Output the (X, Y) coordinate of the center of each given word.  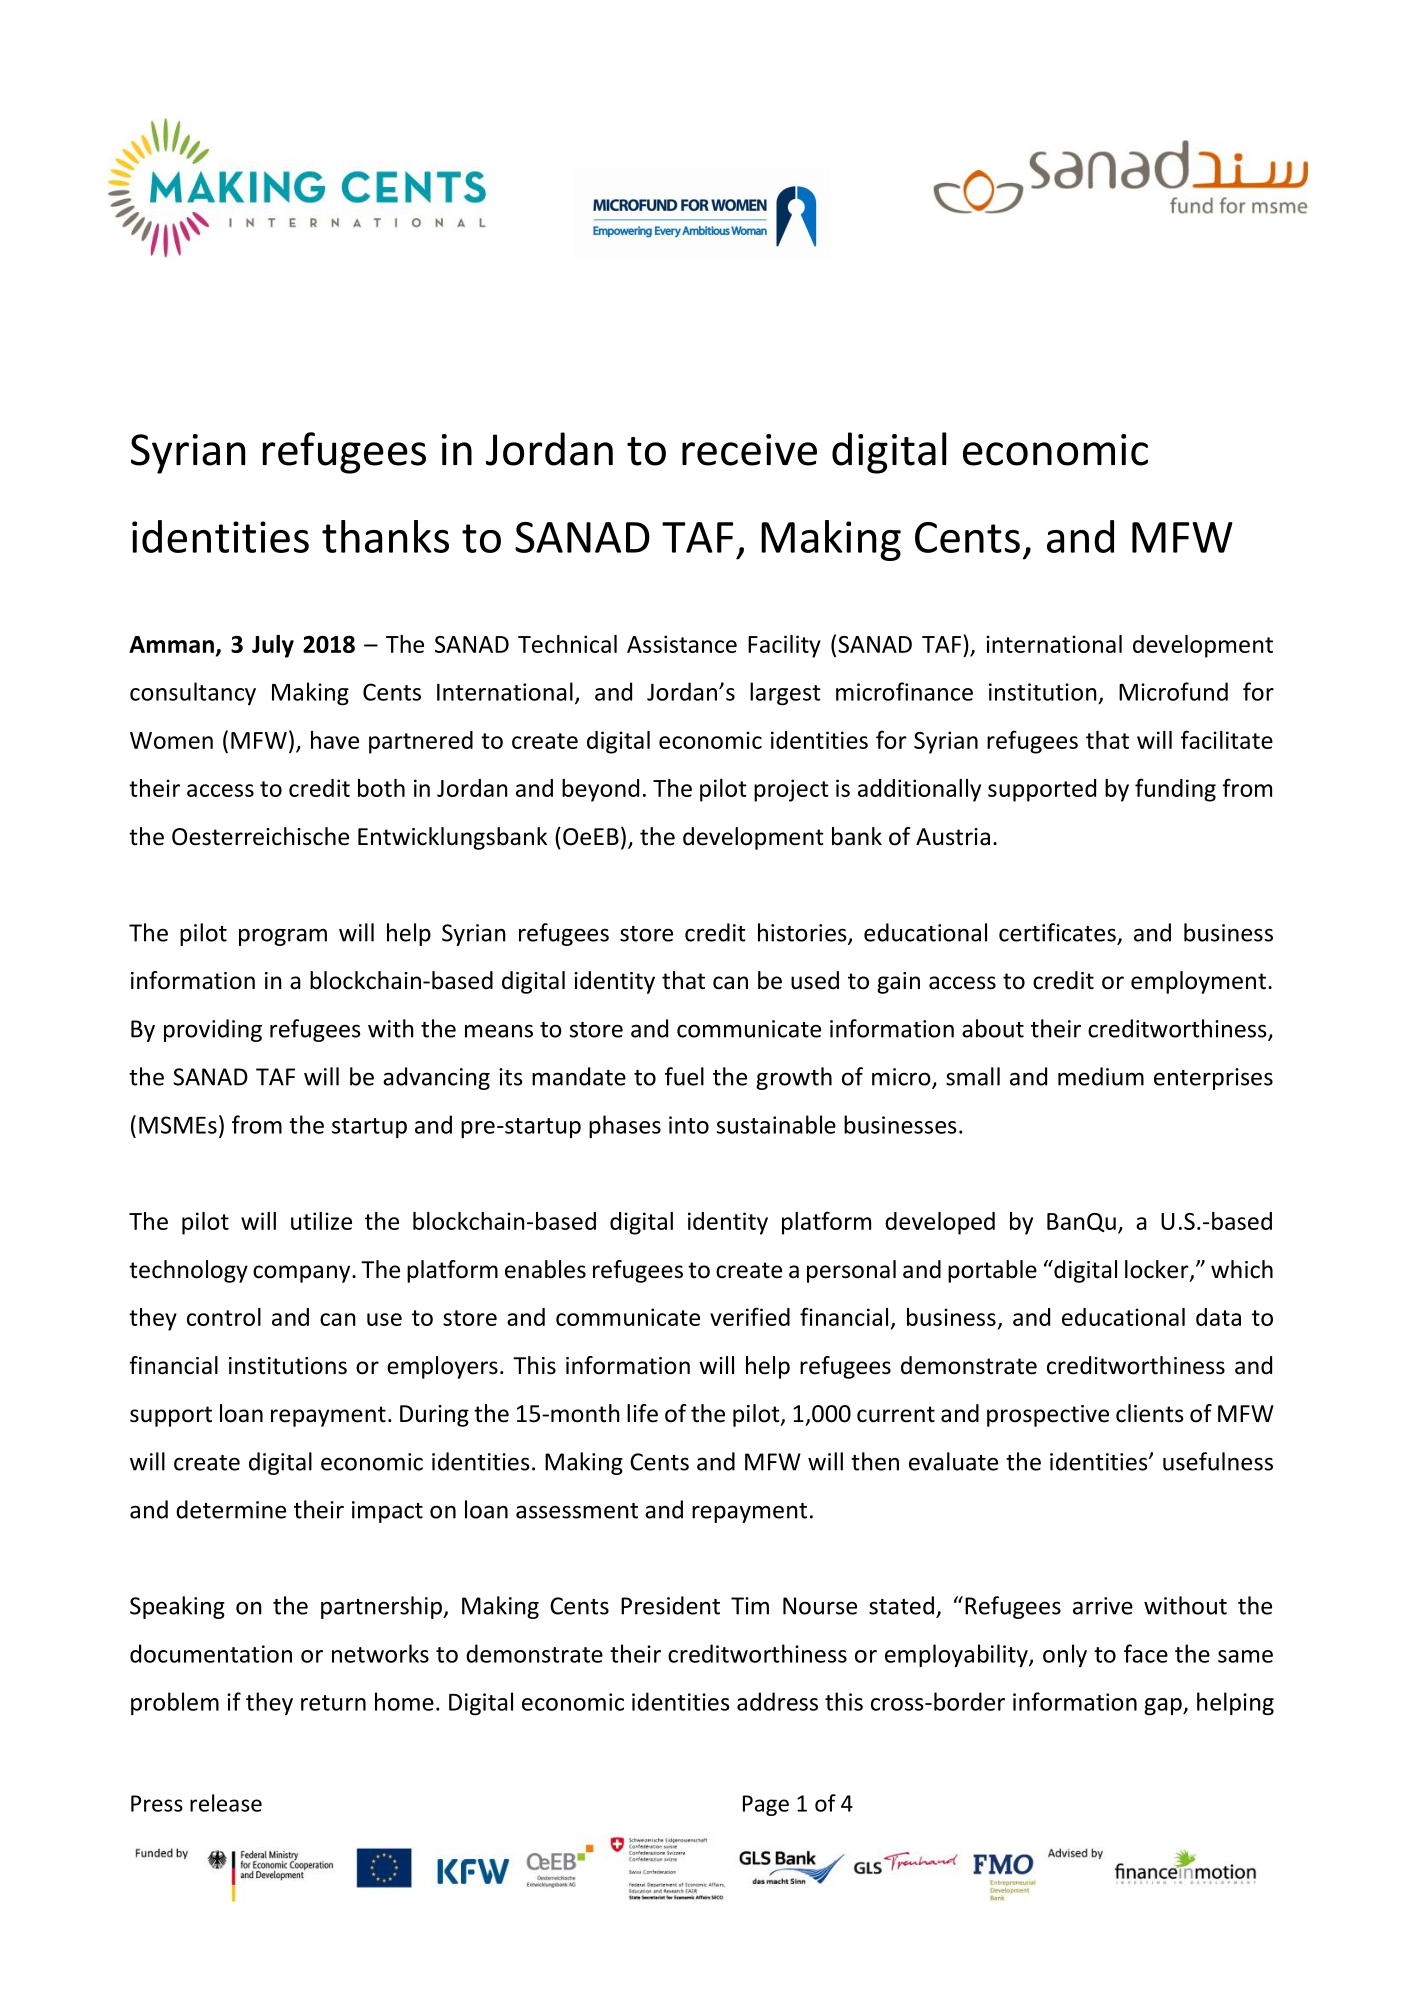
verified (750, 1316)
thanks (385, 536)
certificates (1057, 932)
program (283, 937)
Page (766, 1805)
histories (803, 933)
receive (749, 450)
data (1218, 1317)
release (226, 1803)
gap (1164, 1706)
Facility (784, 646)
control (224, 1317)
